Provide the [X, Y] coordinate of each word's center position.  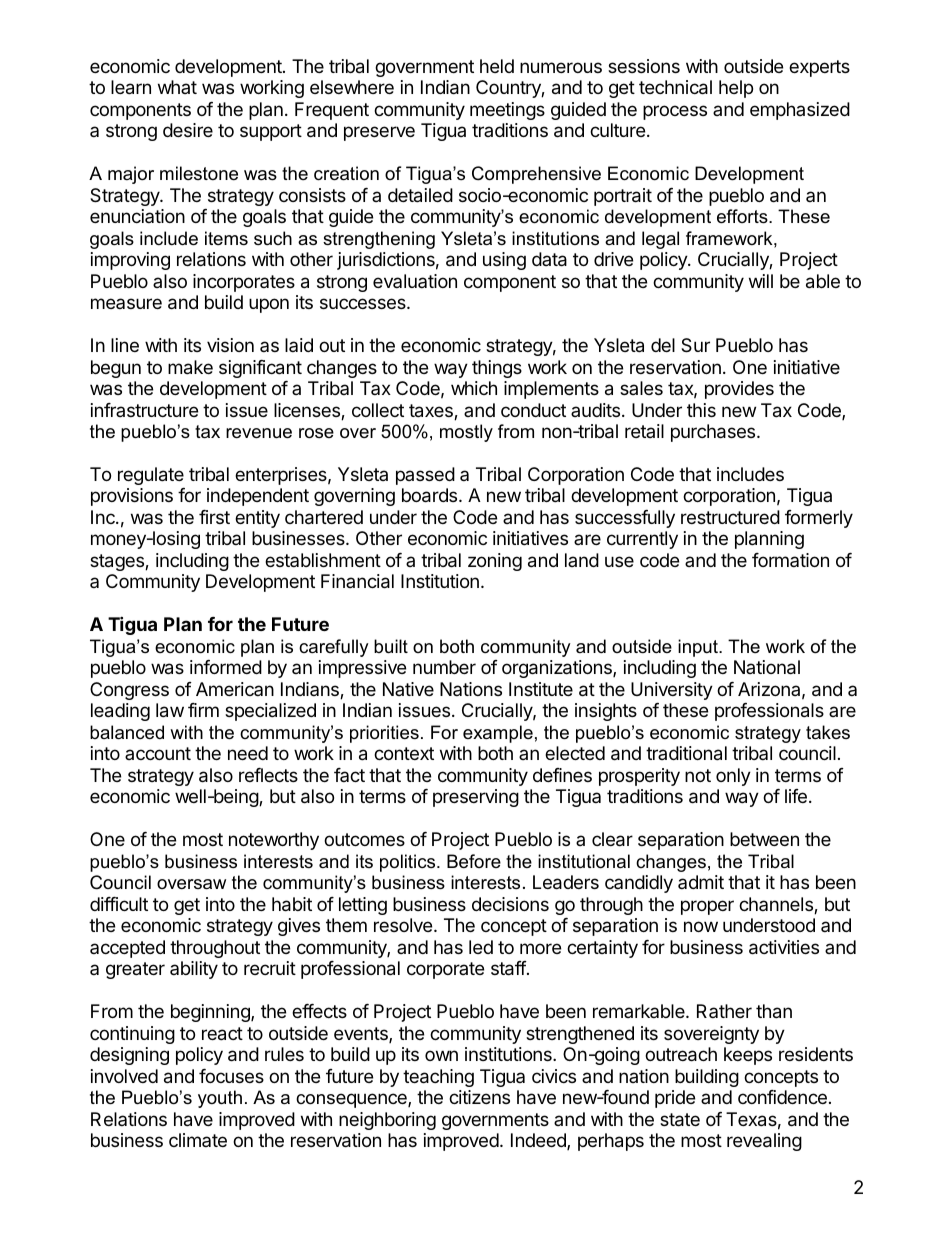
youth [220, 1099]
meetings [507, 111]
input [699, 648]
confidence [782, 1097]
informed [226, 667]
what [177, 87]
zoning [495, 562]
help [736, 89]
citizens [479, 1097]
